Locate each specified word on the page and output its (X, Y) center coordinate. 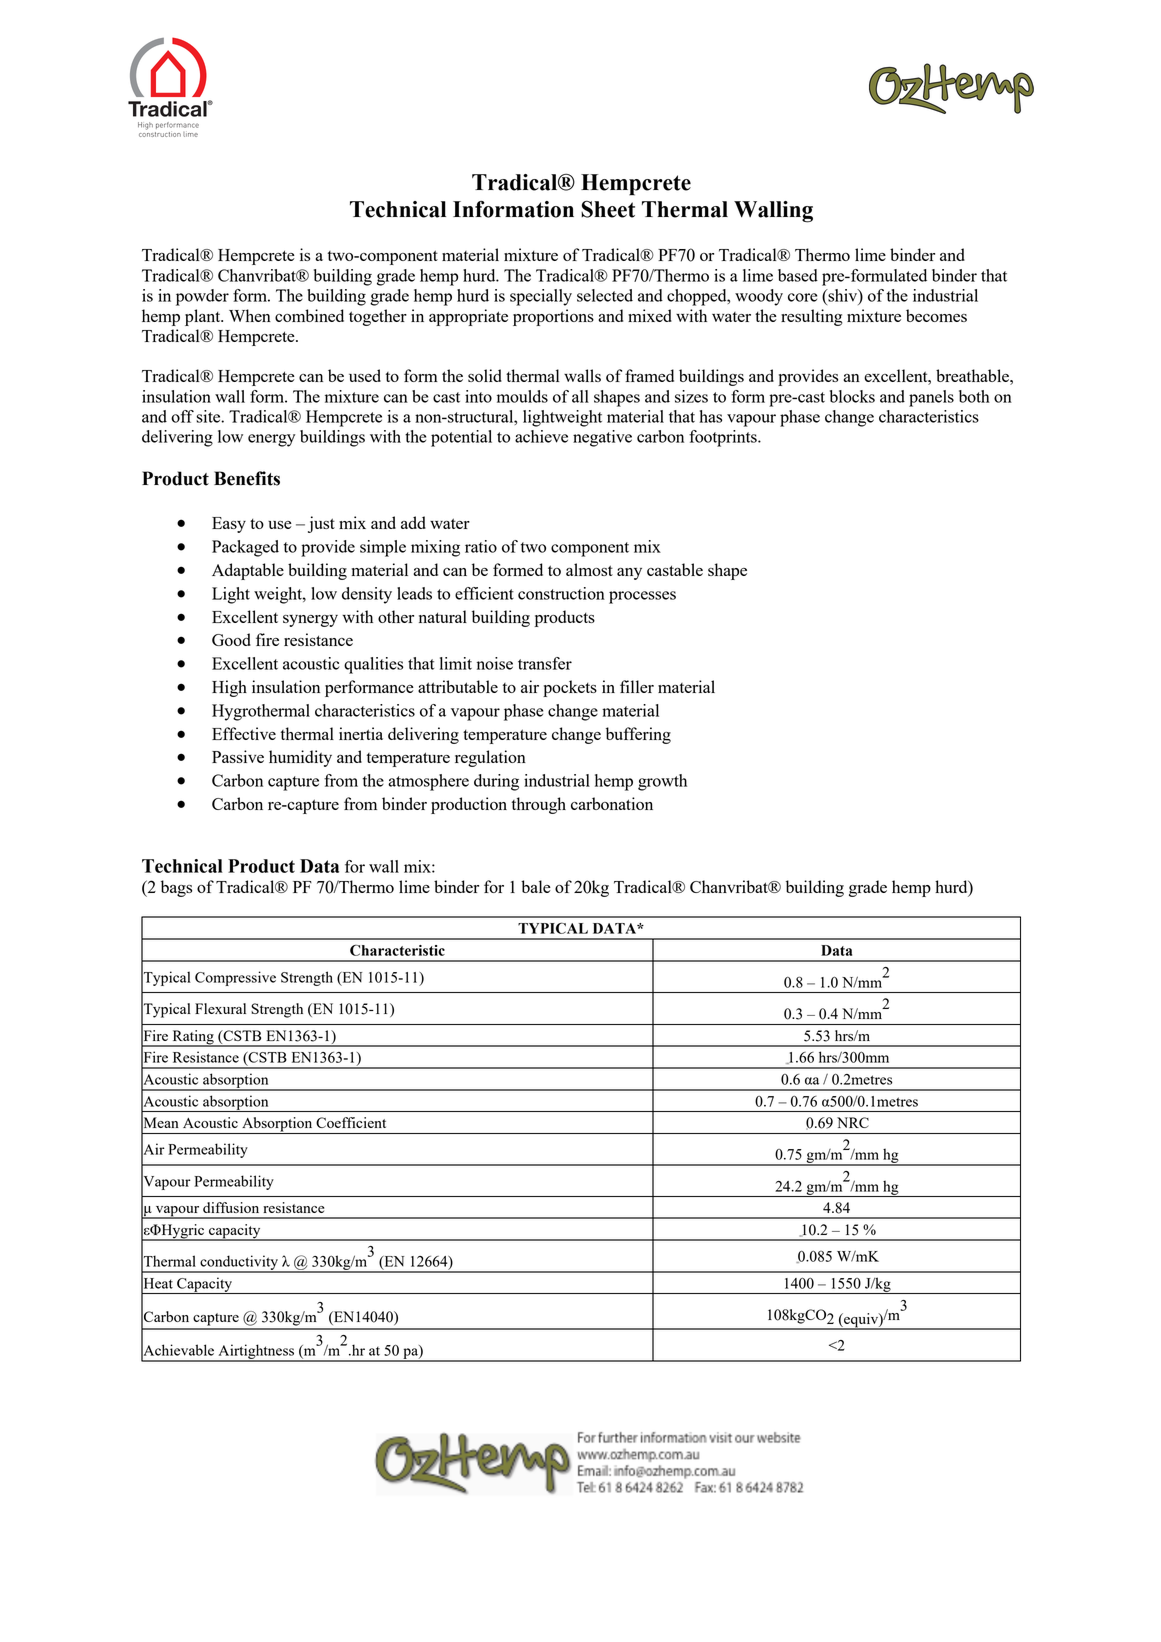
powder (202, 297)
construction (561, 593)
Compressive (235, 978)
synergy (310, 621)
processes (642, 597)
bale (536, 886)
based (798, 275)
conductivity (239, 1263)
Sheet (608, 209)
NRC (853, 1122)
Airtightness (256, 1352)
